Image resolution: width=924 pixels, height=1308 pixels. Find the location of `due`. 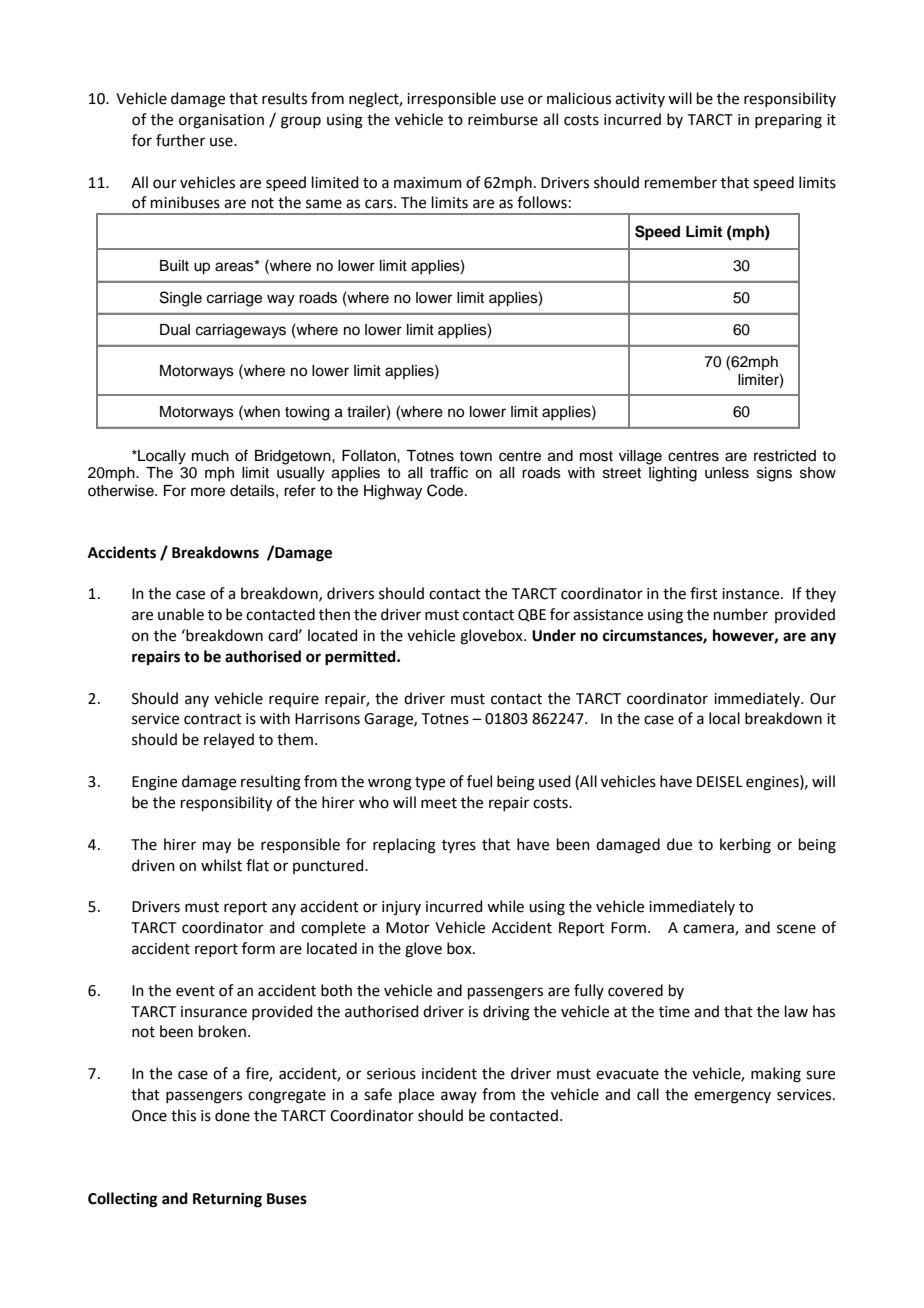

due is located at coordinates (679, 844).
